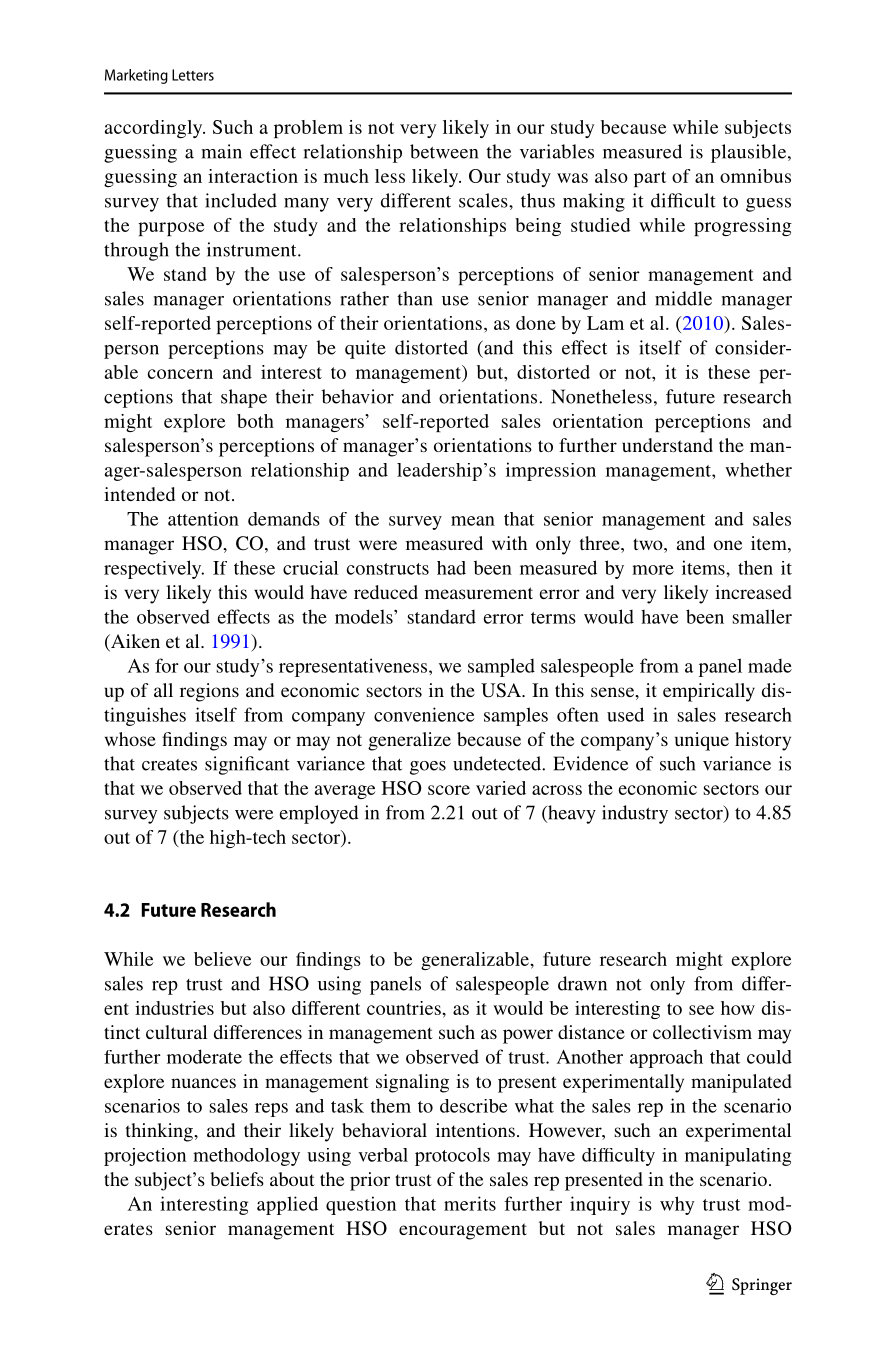  What do you see at coordinates (237, 1179) in the page?
I see `beliefs` at bounding box center [237, 1179].
